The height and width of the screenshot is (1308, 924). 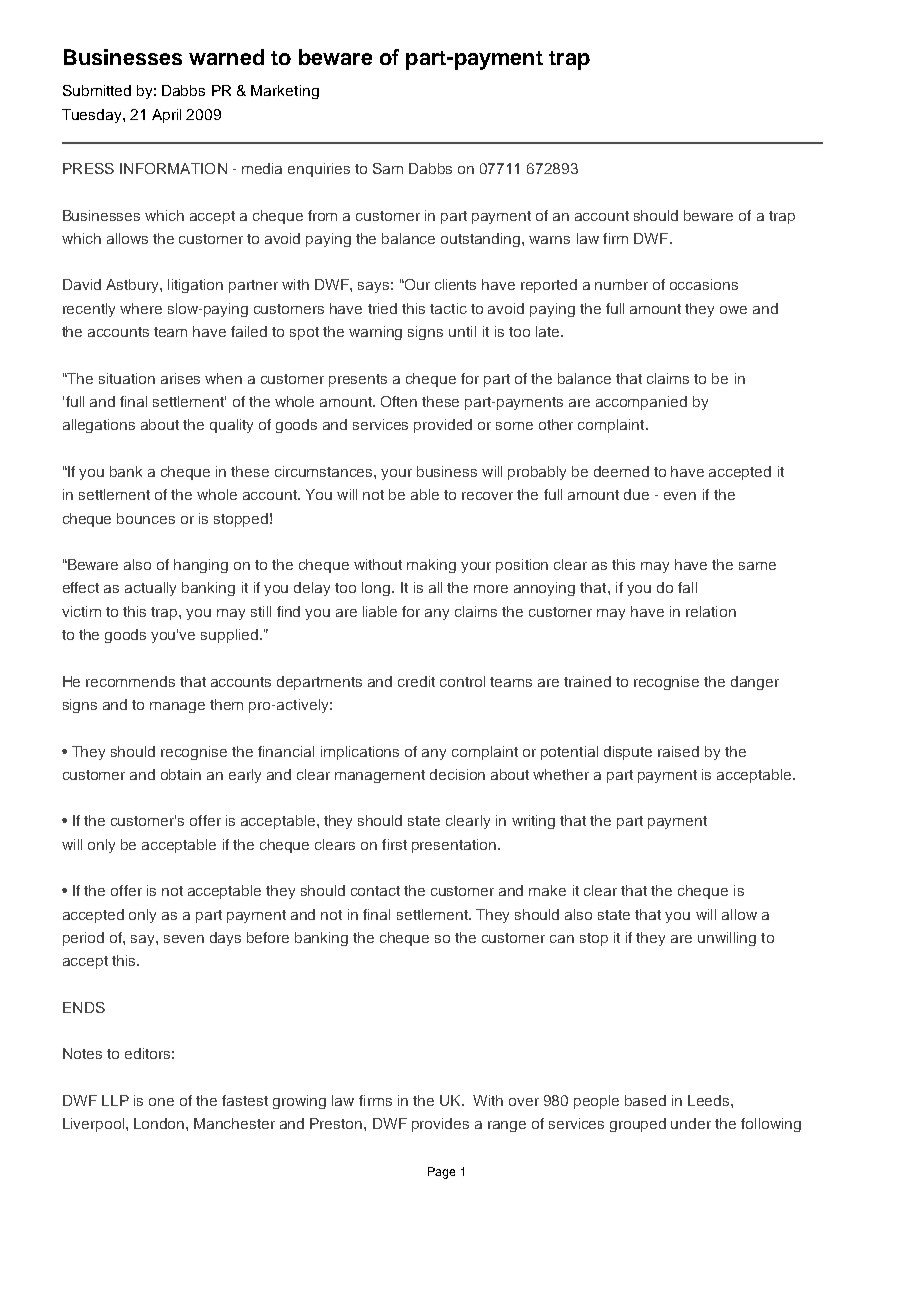 What do you see at coordinates (711, 611) in the screenshot?
I see `relation` at bounding box center [711, 611].
